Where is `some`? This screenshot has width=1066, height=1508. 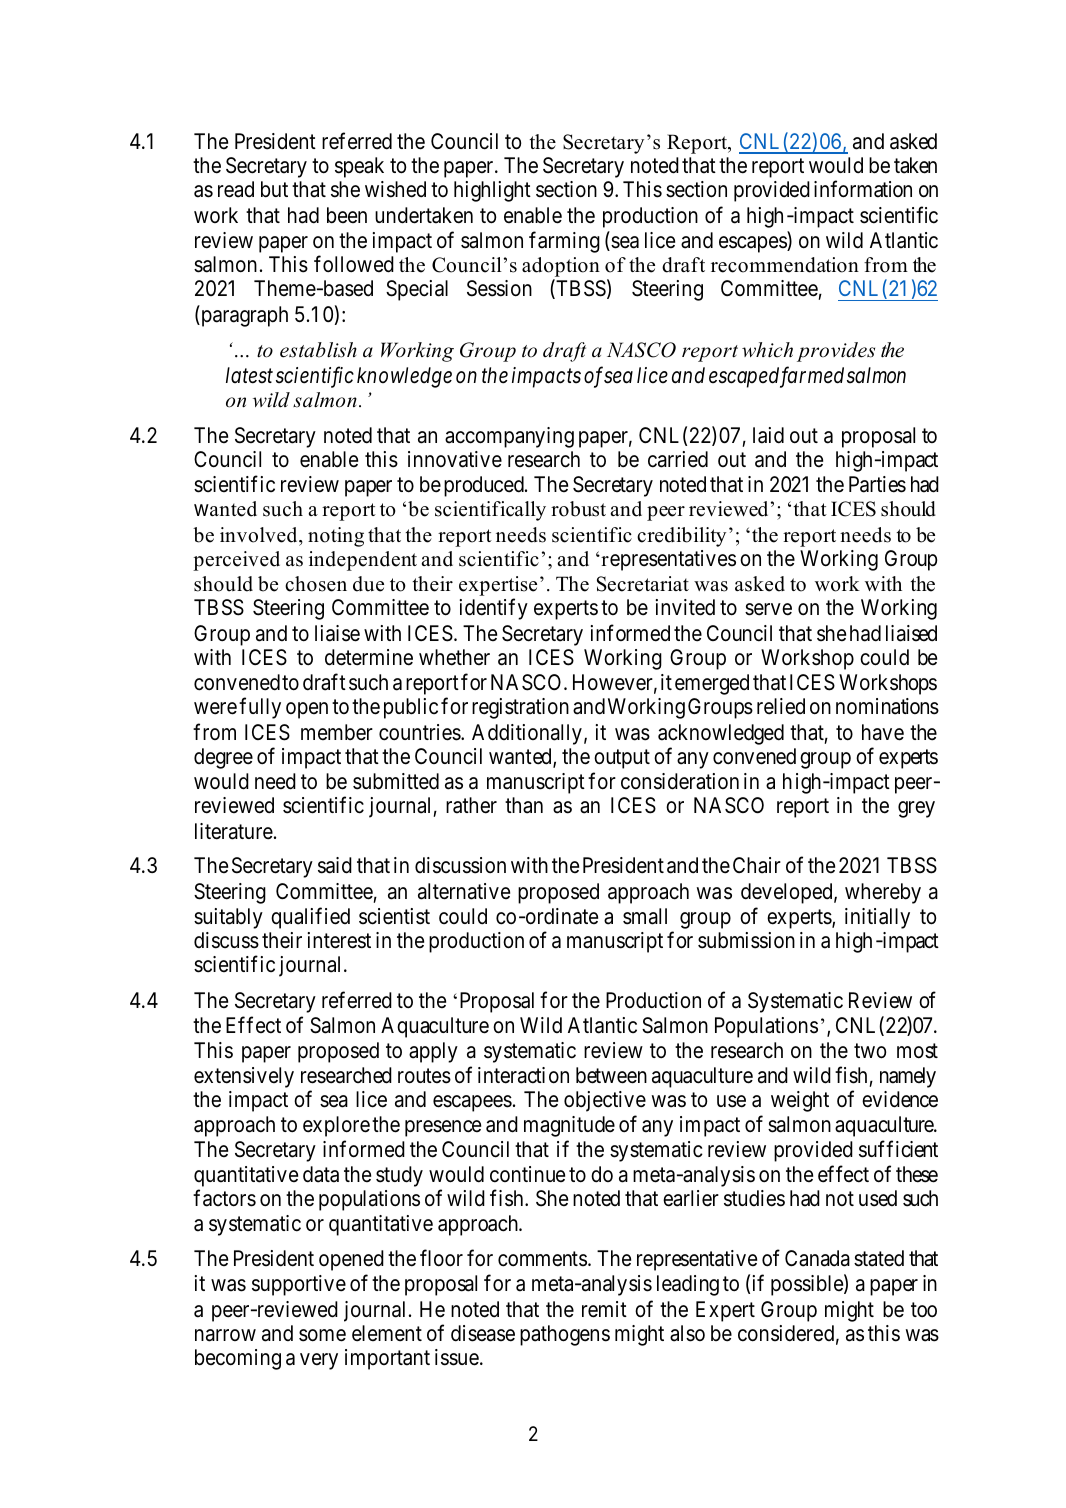 some is located at coordinates (322, 1335).
